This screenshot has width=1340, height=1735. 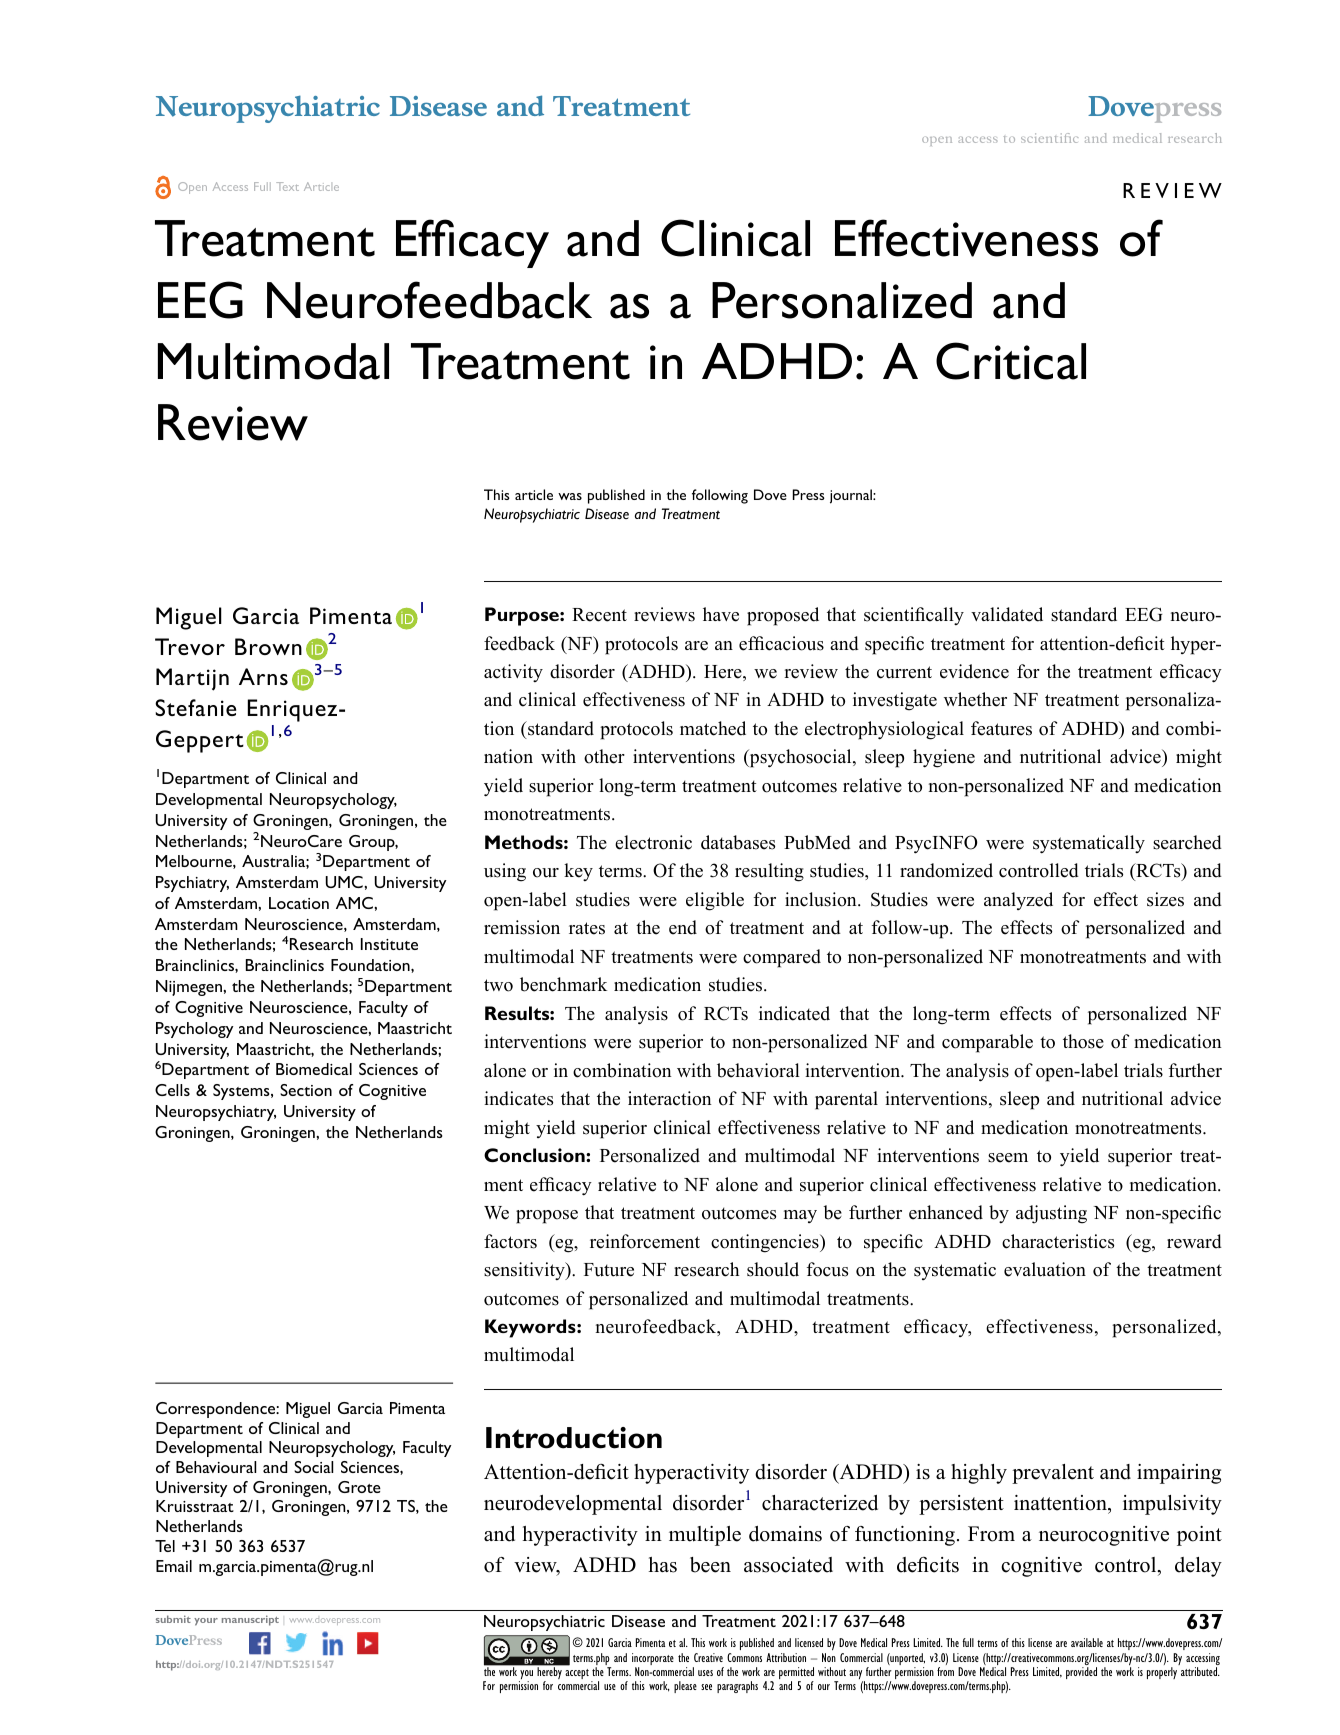 What do you see at coordinates (1018, 901) in the screenshot?
I see `analyzed` at bounding box center [1018, 901].
